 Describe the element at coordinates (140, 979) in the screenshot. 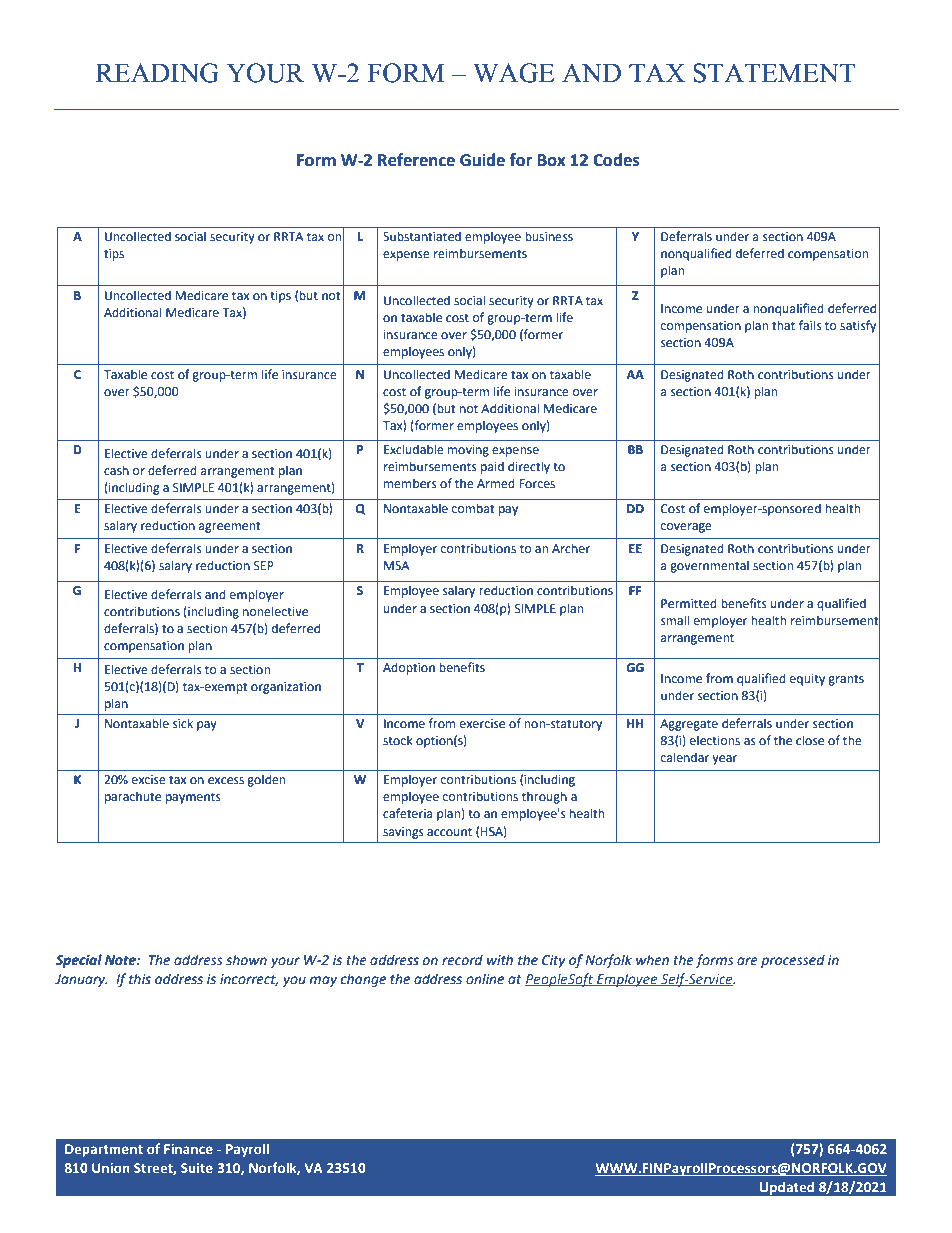

I see `this` at that location.
